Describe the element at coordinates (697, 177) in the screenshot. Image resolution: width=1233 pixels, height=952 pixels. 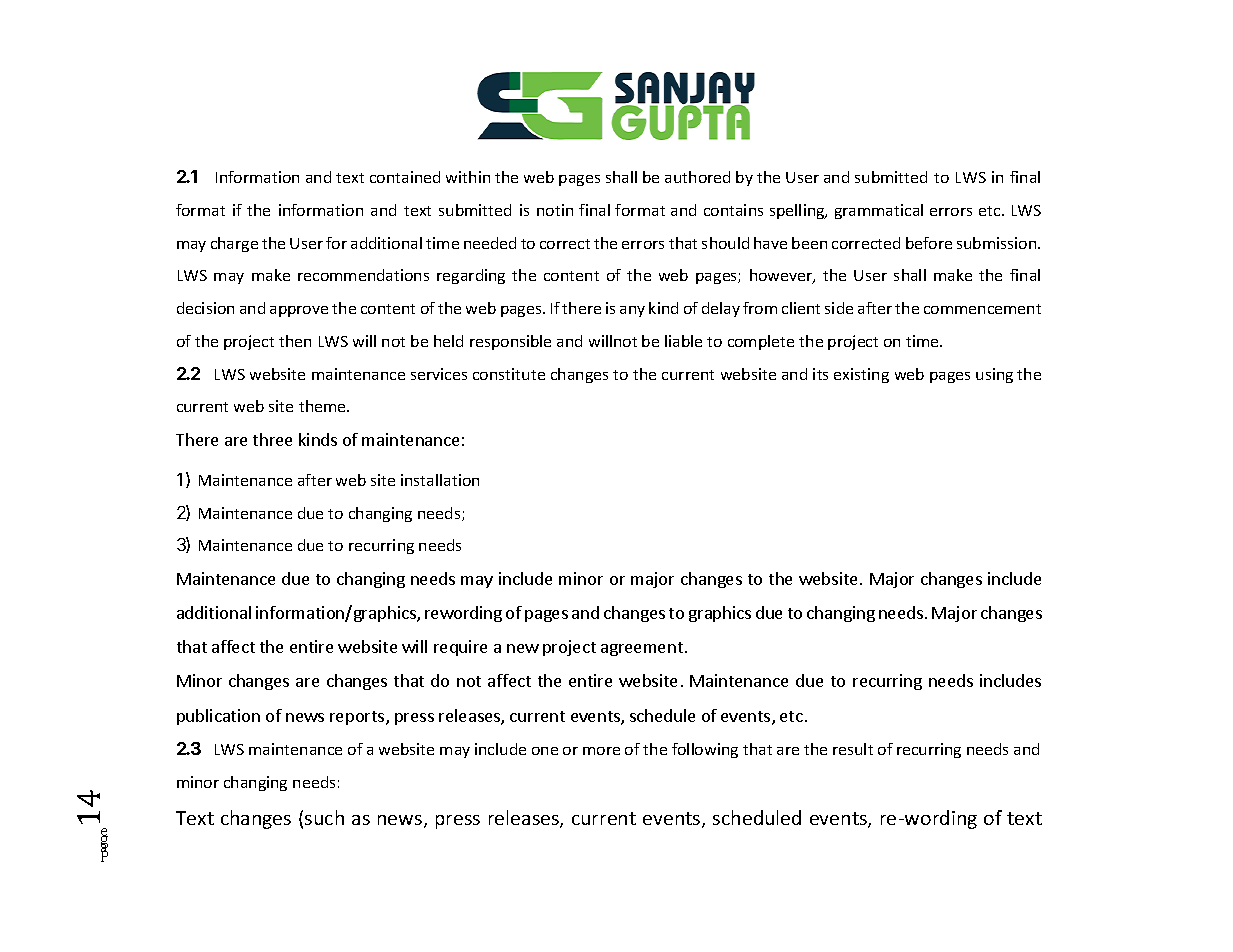
I see `authored` at that location.
